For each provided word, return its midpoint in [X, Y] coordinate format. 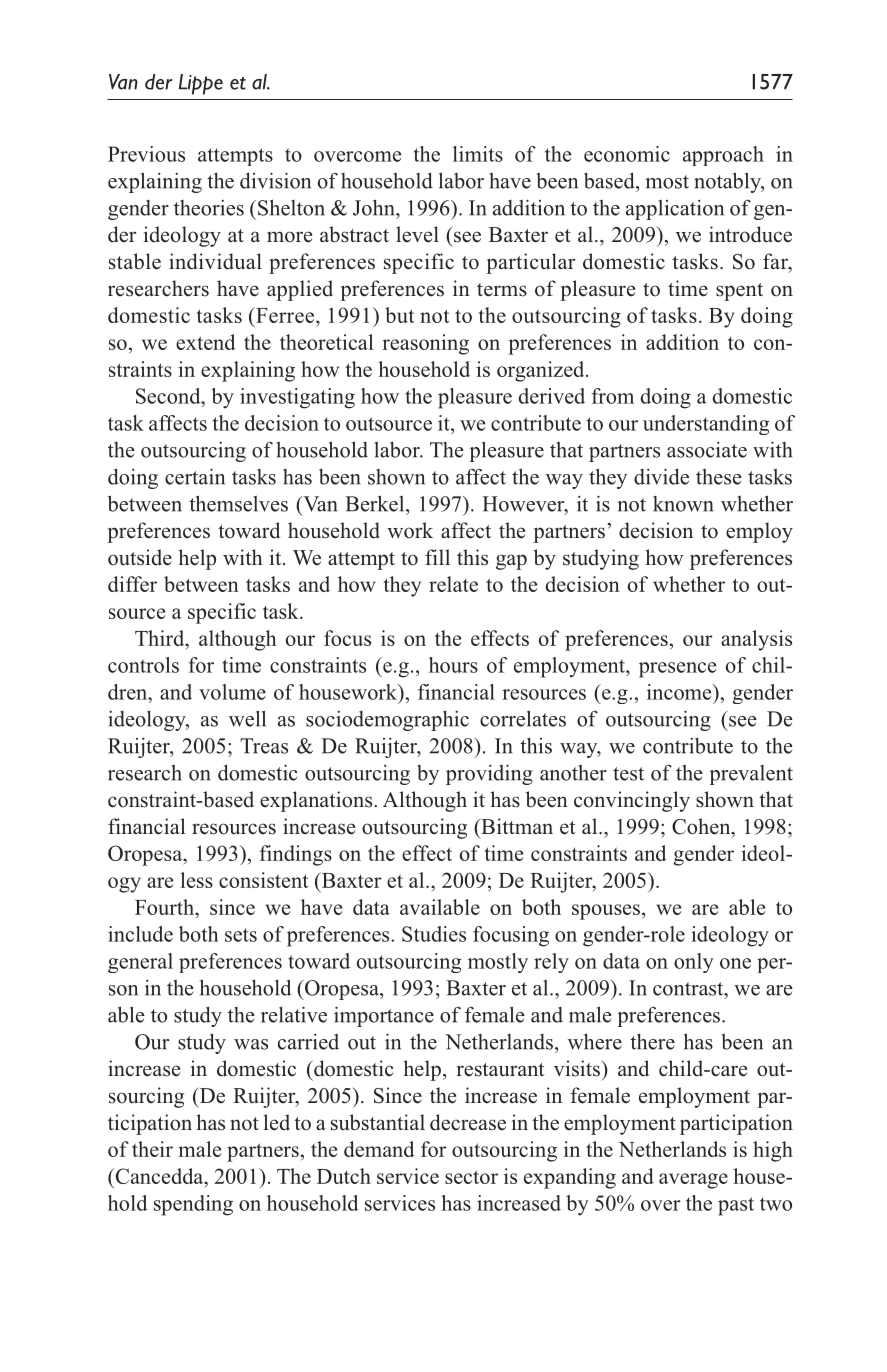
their [152, 1149]
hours [453, 665]
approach [723, 156]
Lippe [201, 84]
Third [161, 638]
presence [677, 670]
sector [471, 1177]
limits [478, 154]
